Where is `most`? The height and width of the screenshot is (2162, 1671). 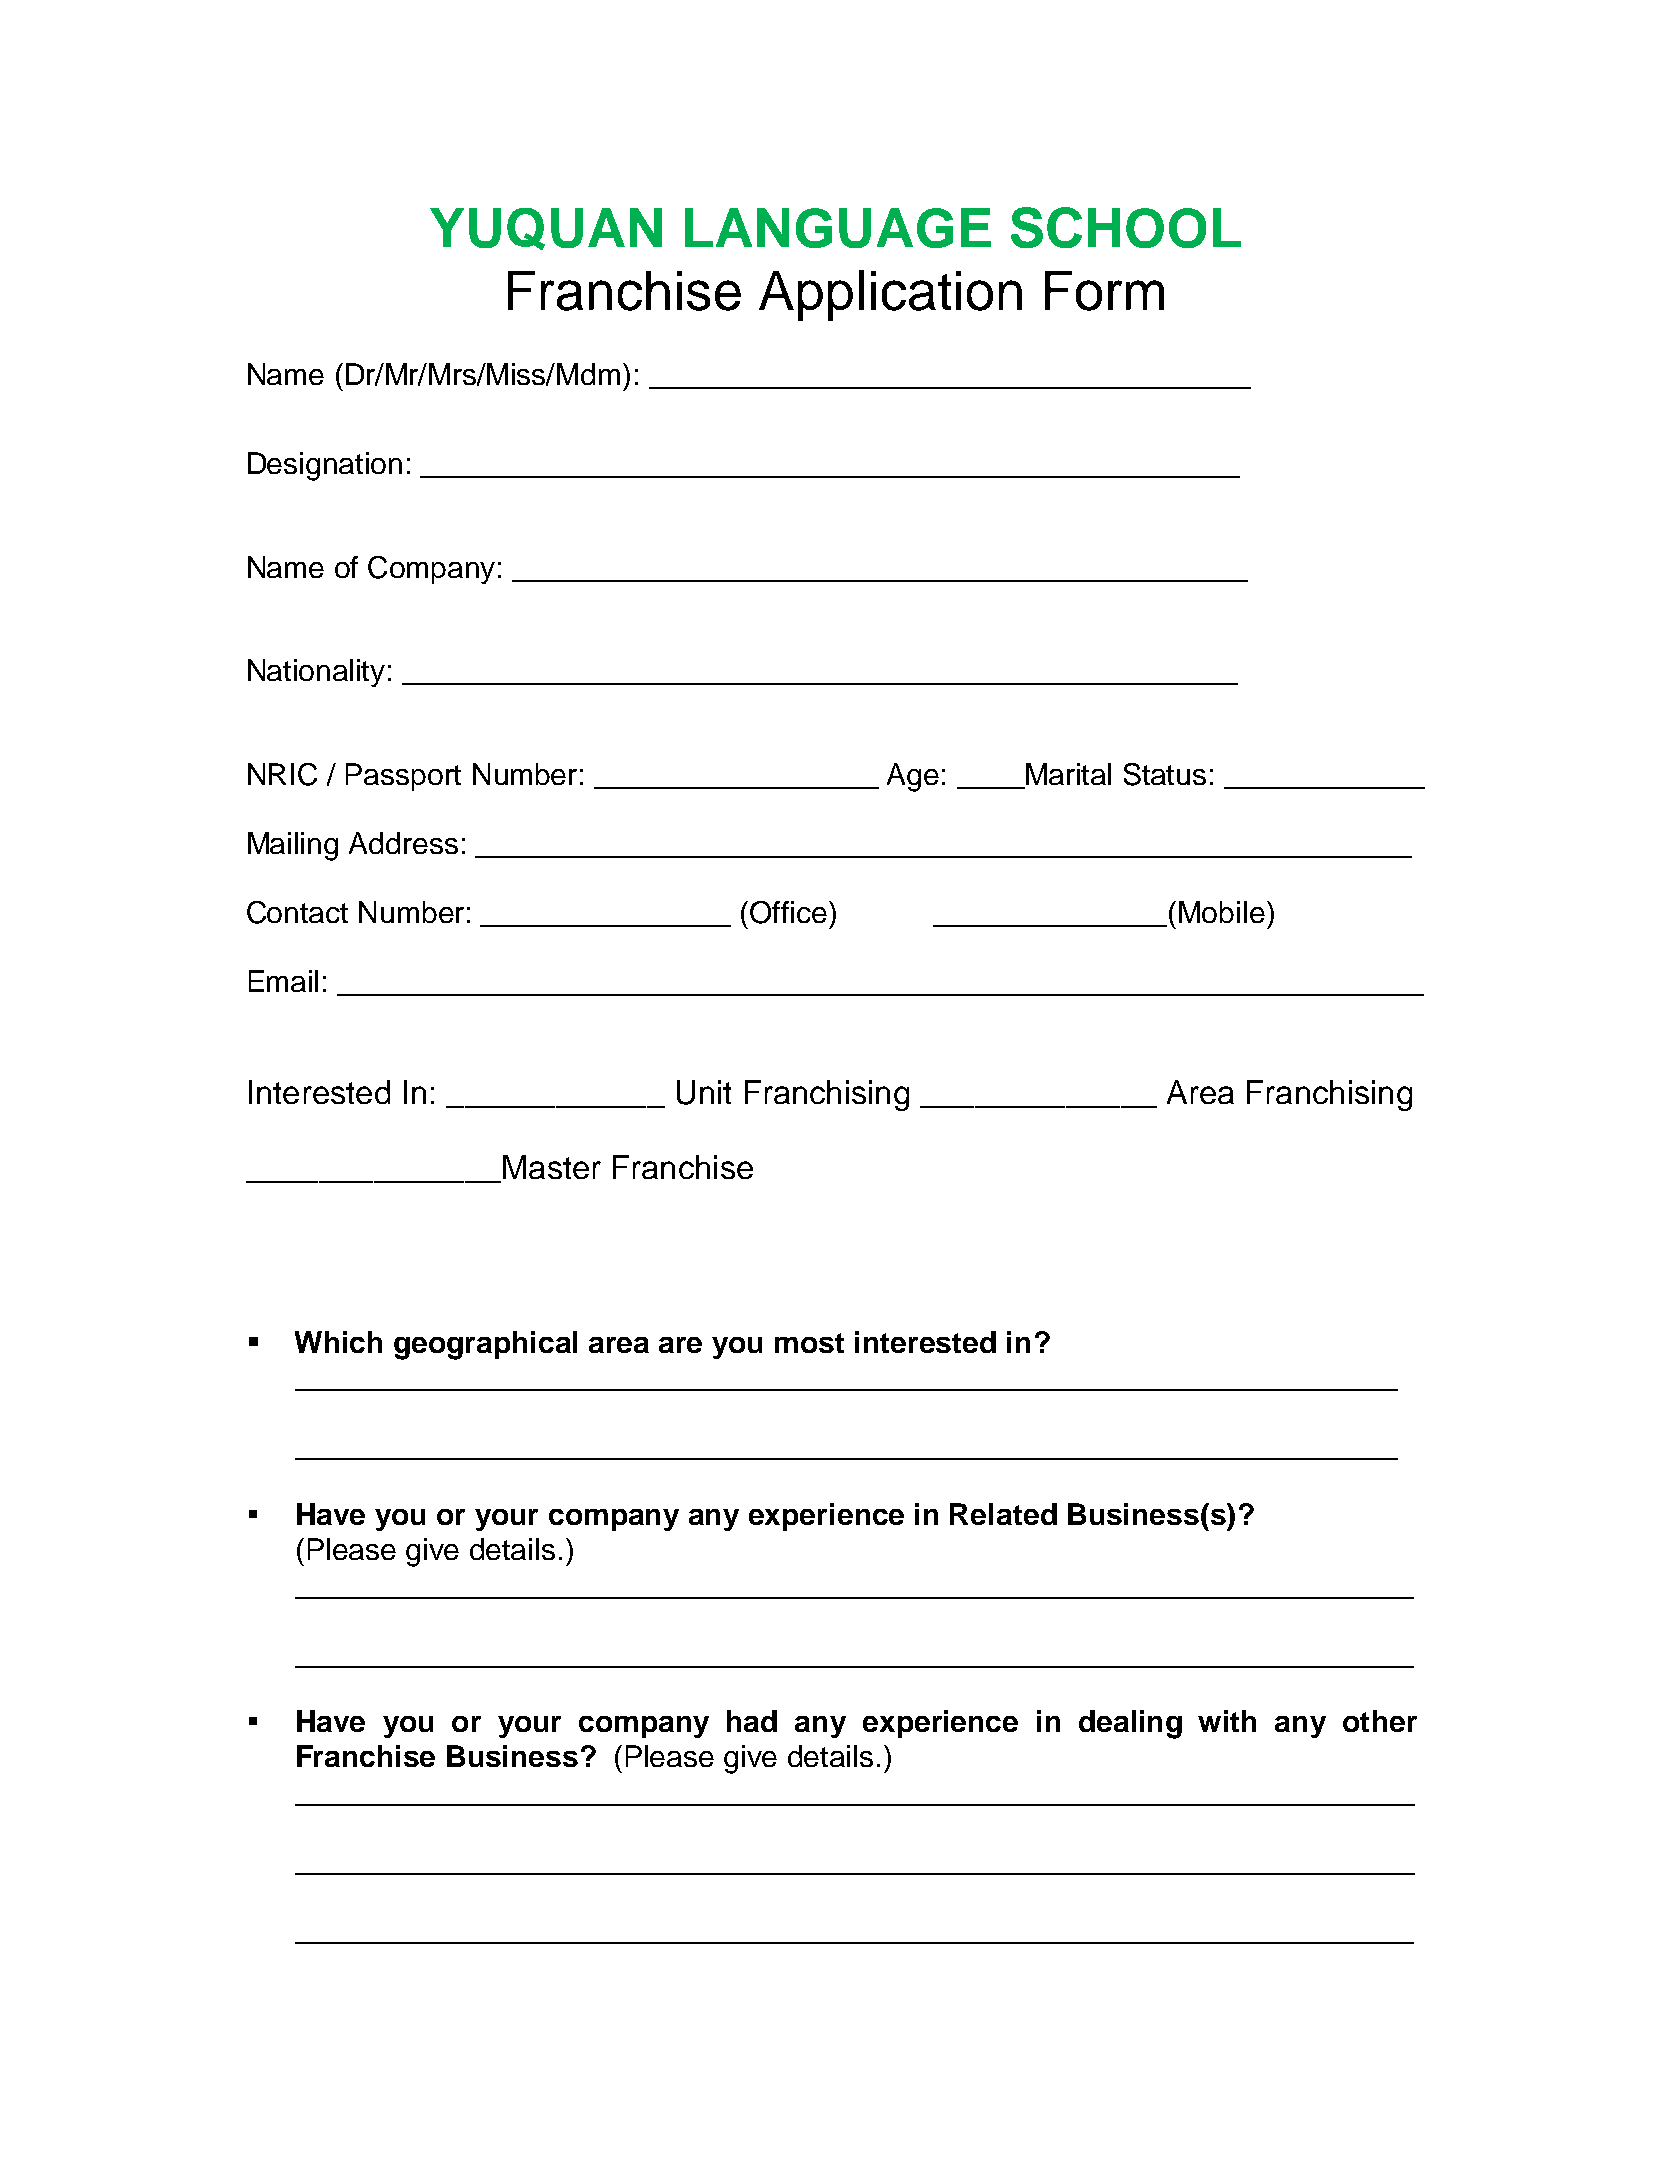 most is located at coordinates (809, 1343).
